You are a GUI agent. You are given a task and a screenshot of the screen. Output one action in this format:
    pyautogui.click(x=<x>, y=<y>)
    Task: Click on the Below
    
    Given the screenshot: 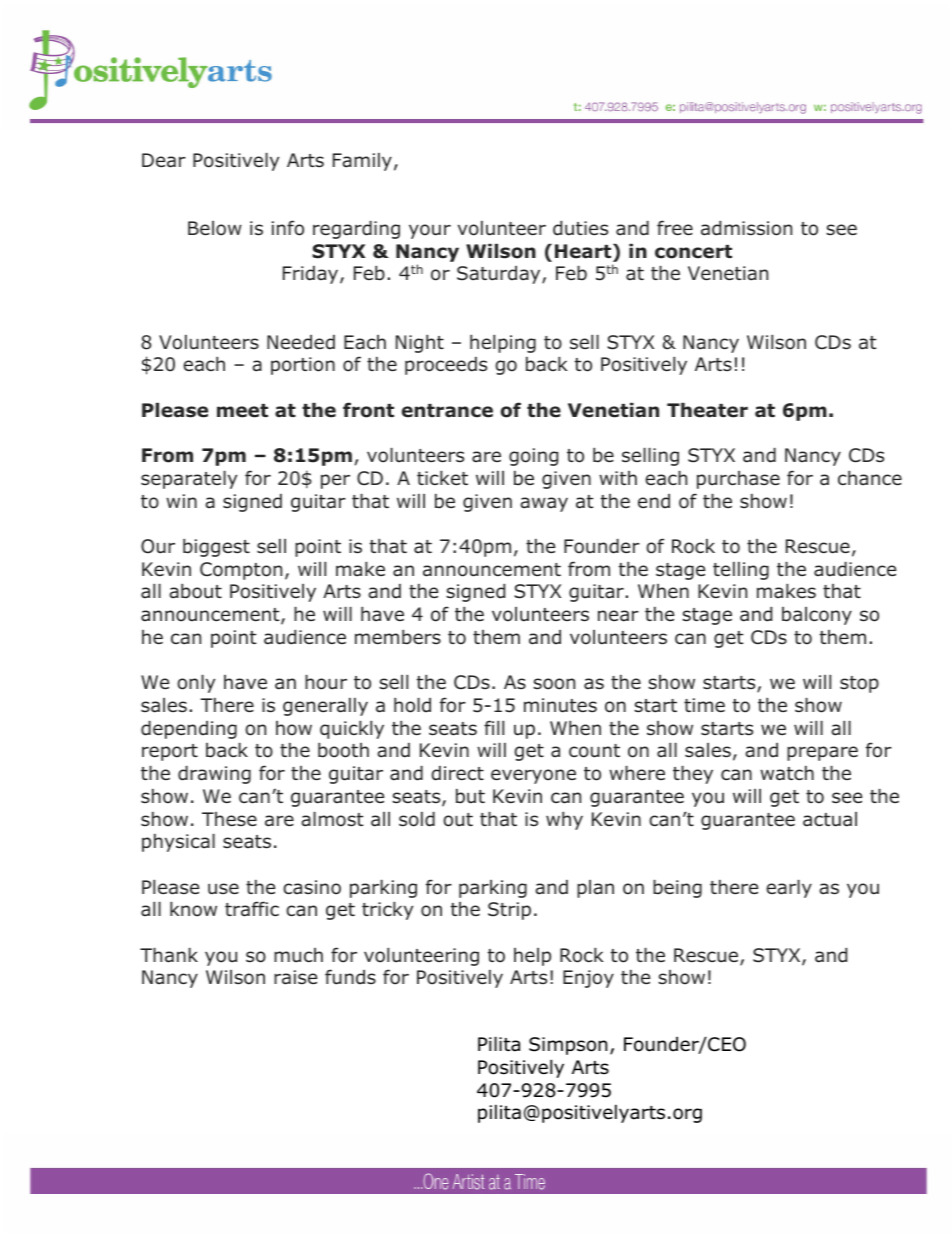 What is the action you would take?
    pyautogui.click(x=215, y=228)
